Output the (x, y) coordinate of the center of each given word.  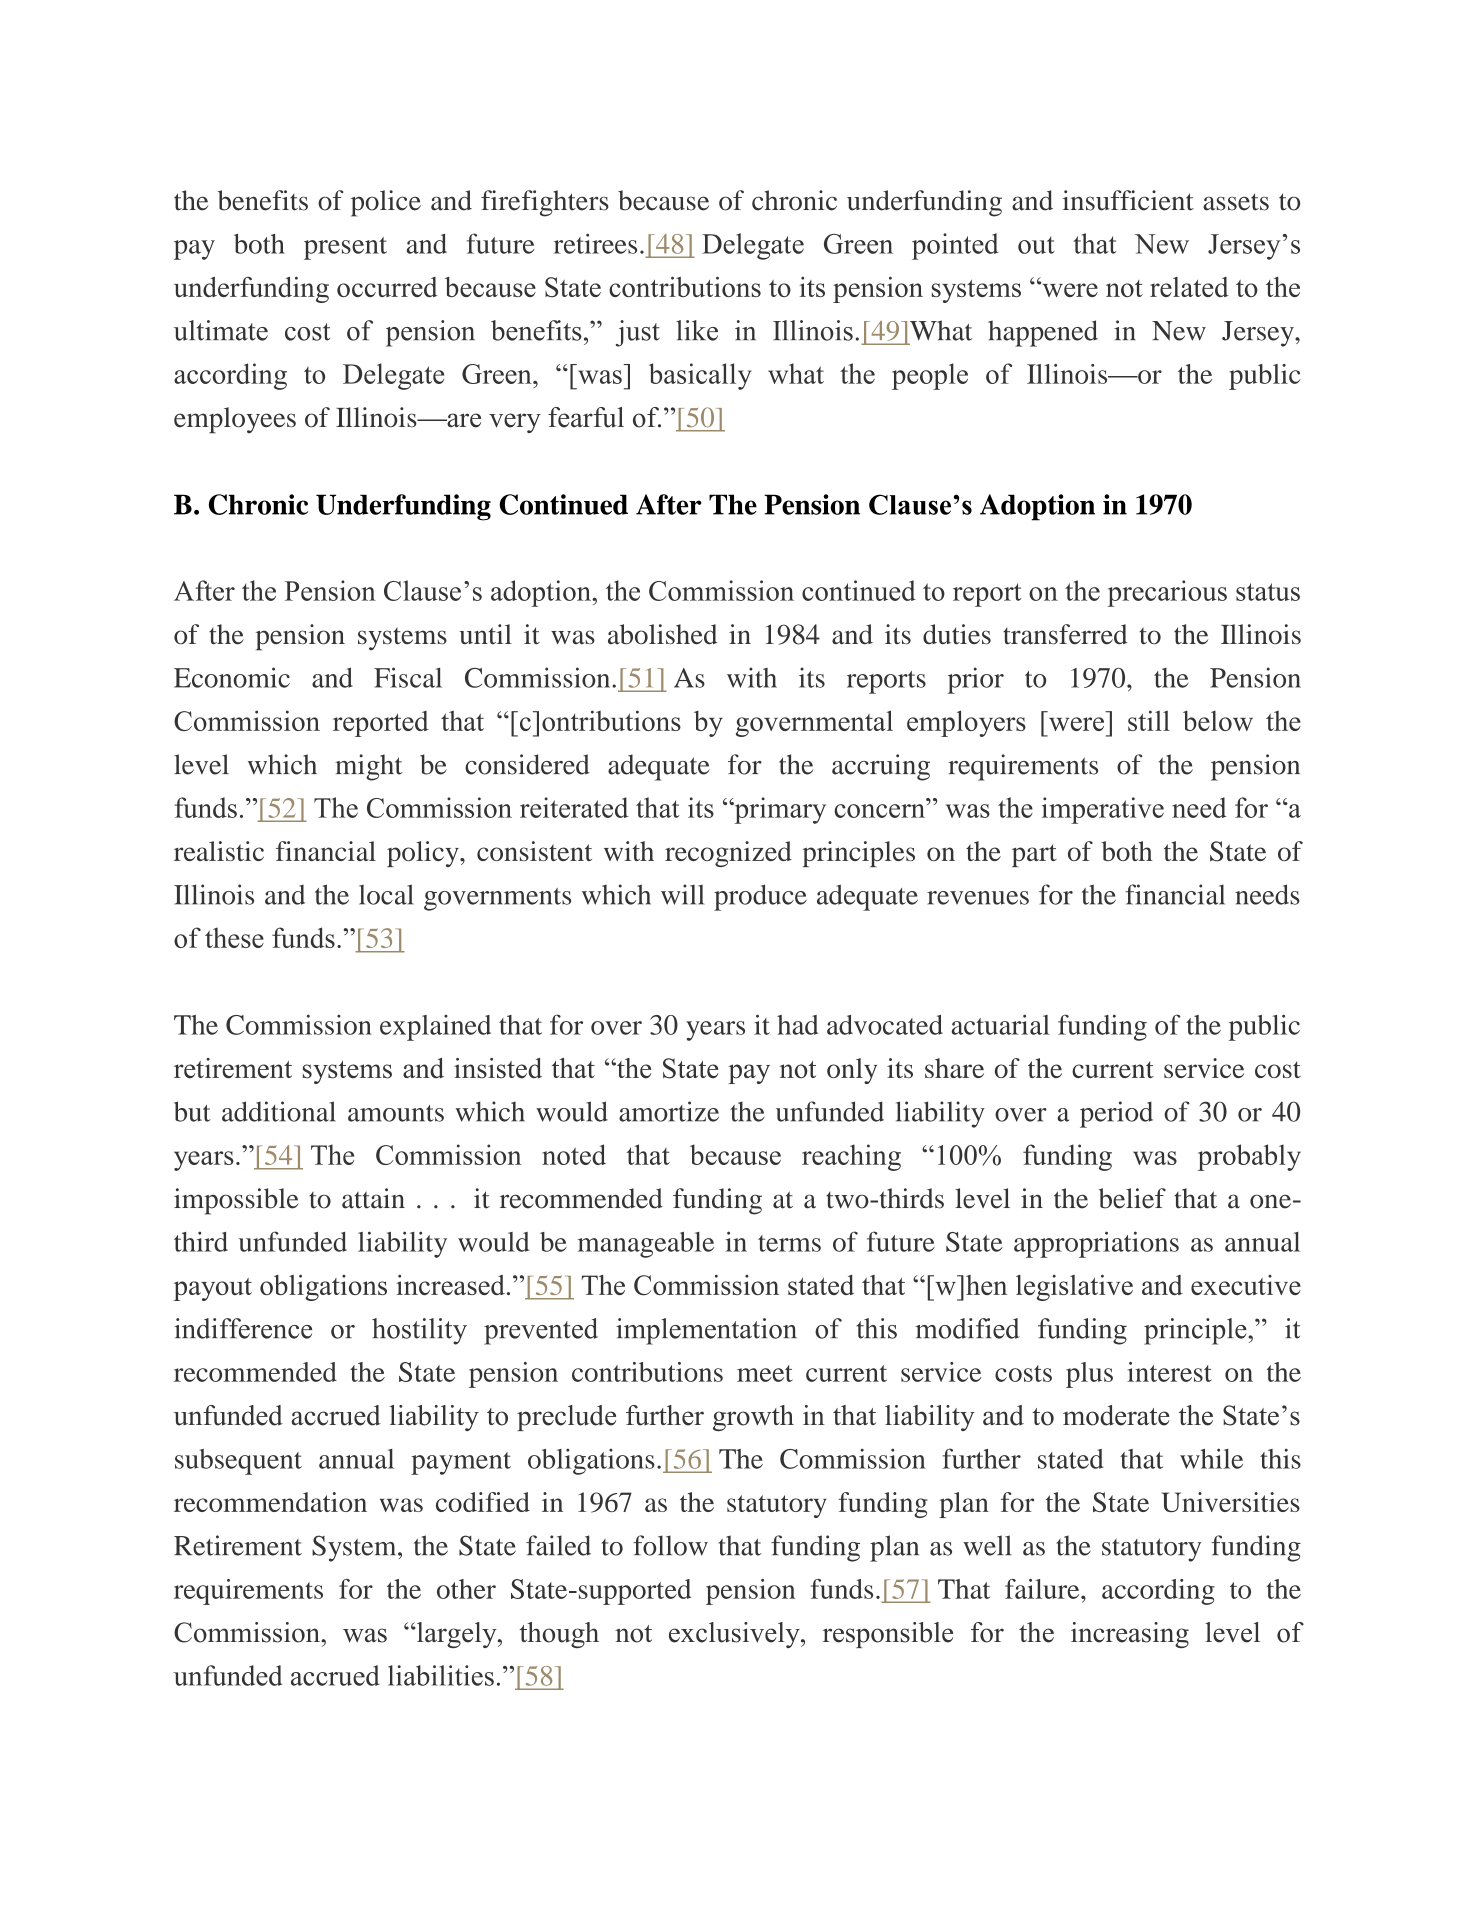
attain (373, 1198)
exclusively (735, 1635)
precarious (1167, 593)
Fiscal (408, 677)
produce (760, 897)
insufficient (1128, 200)
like (697, 330)
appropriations (1096, 1244)
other (466, 1589)
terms (789, 1243)
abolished (662, 634)
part (1034, 855)
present (345, 248)
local (386, 894)
